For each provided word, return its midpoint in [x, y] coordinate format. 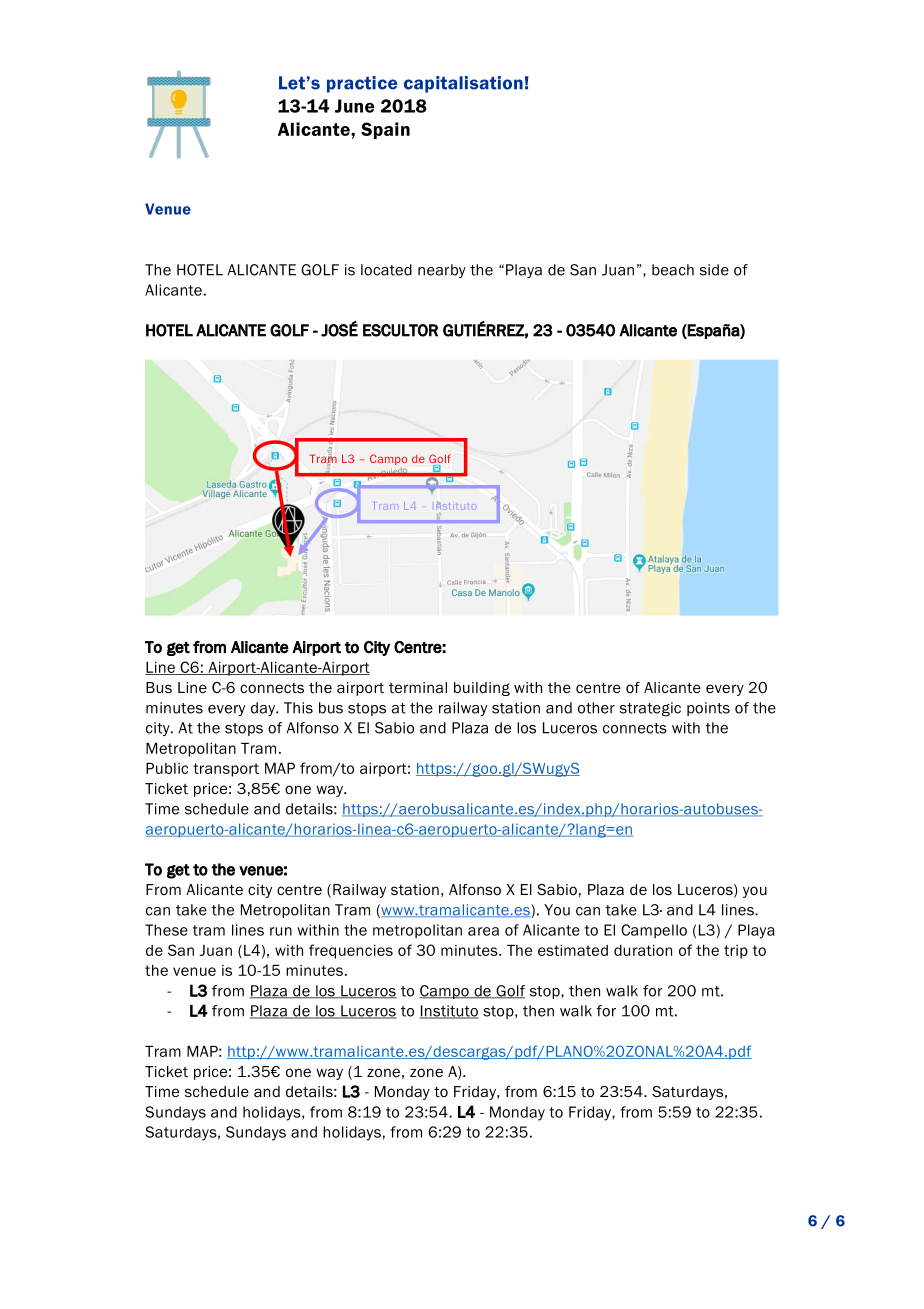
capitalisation [463, 84]
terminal [418, 688]
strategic [650, 709]
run [281, 931]
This [298, 708]
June [355, 106]
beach [673, 270]
